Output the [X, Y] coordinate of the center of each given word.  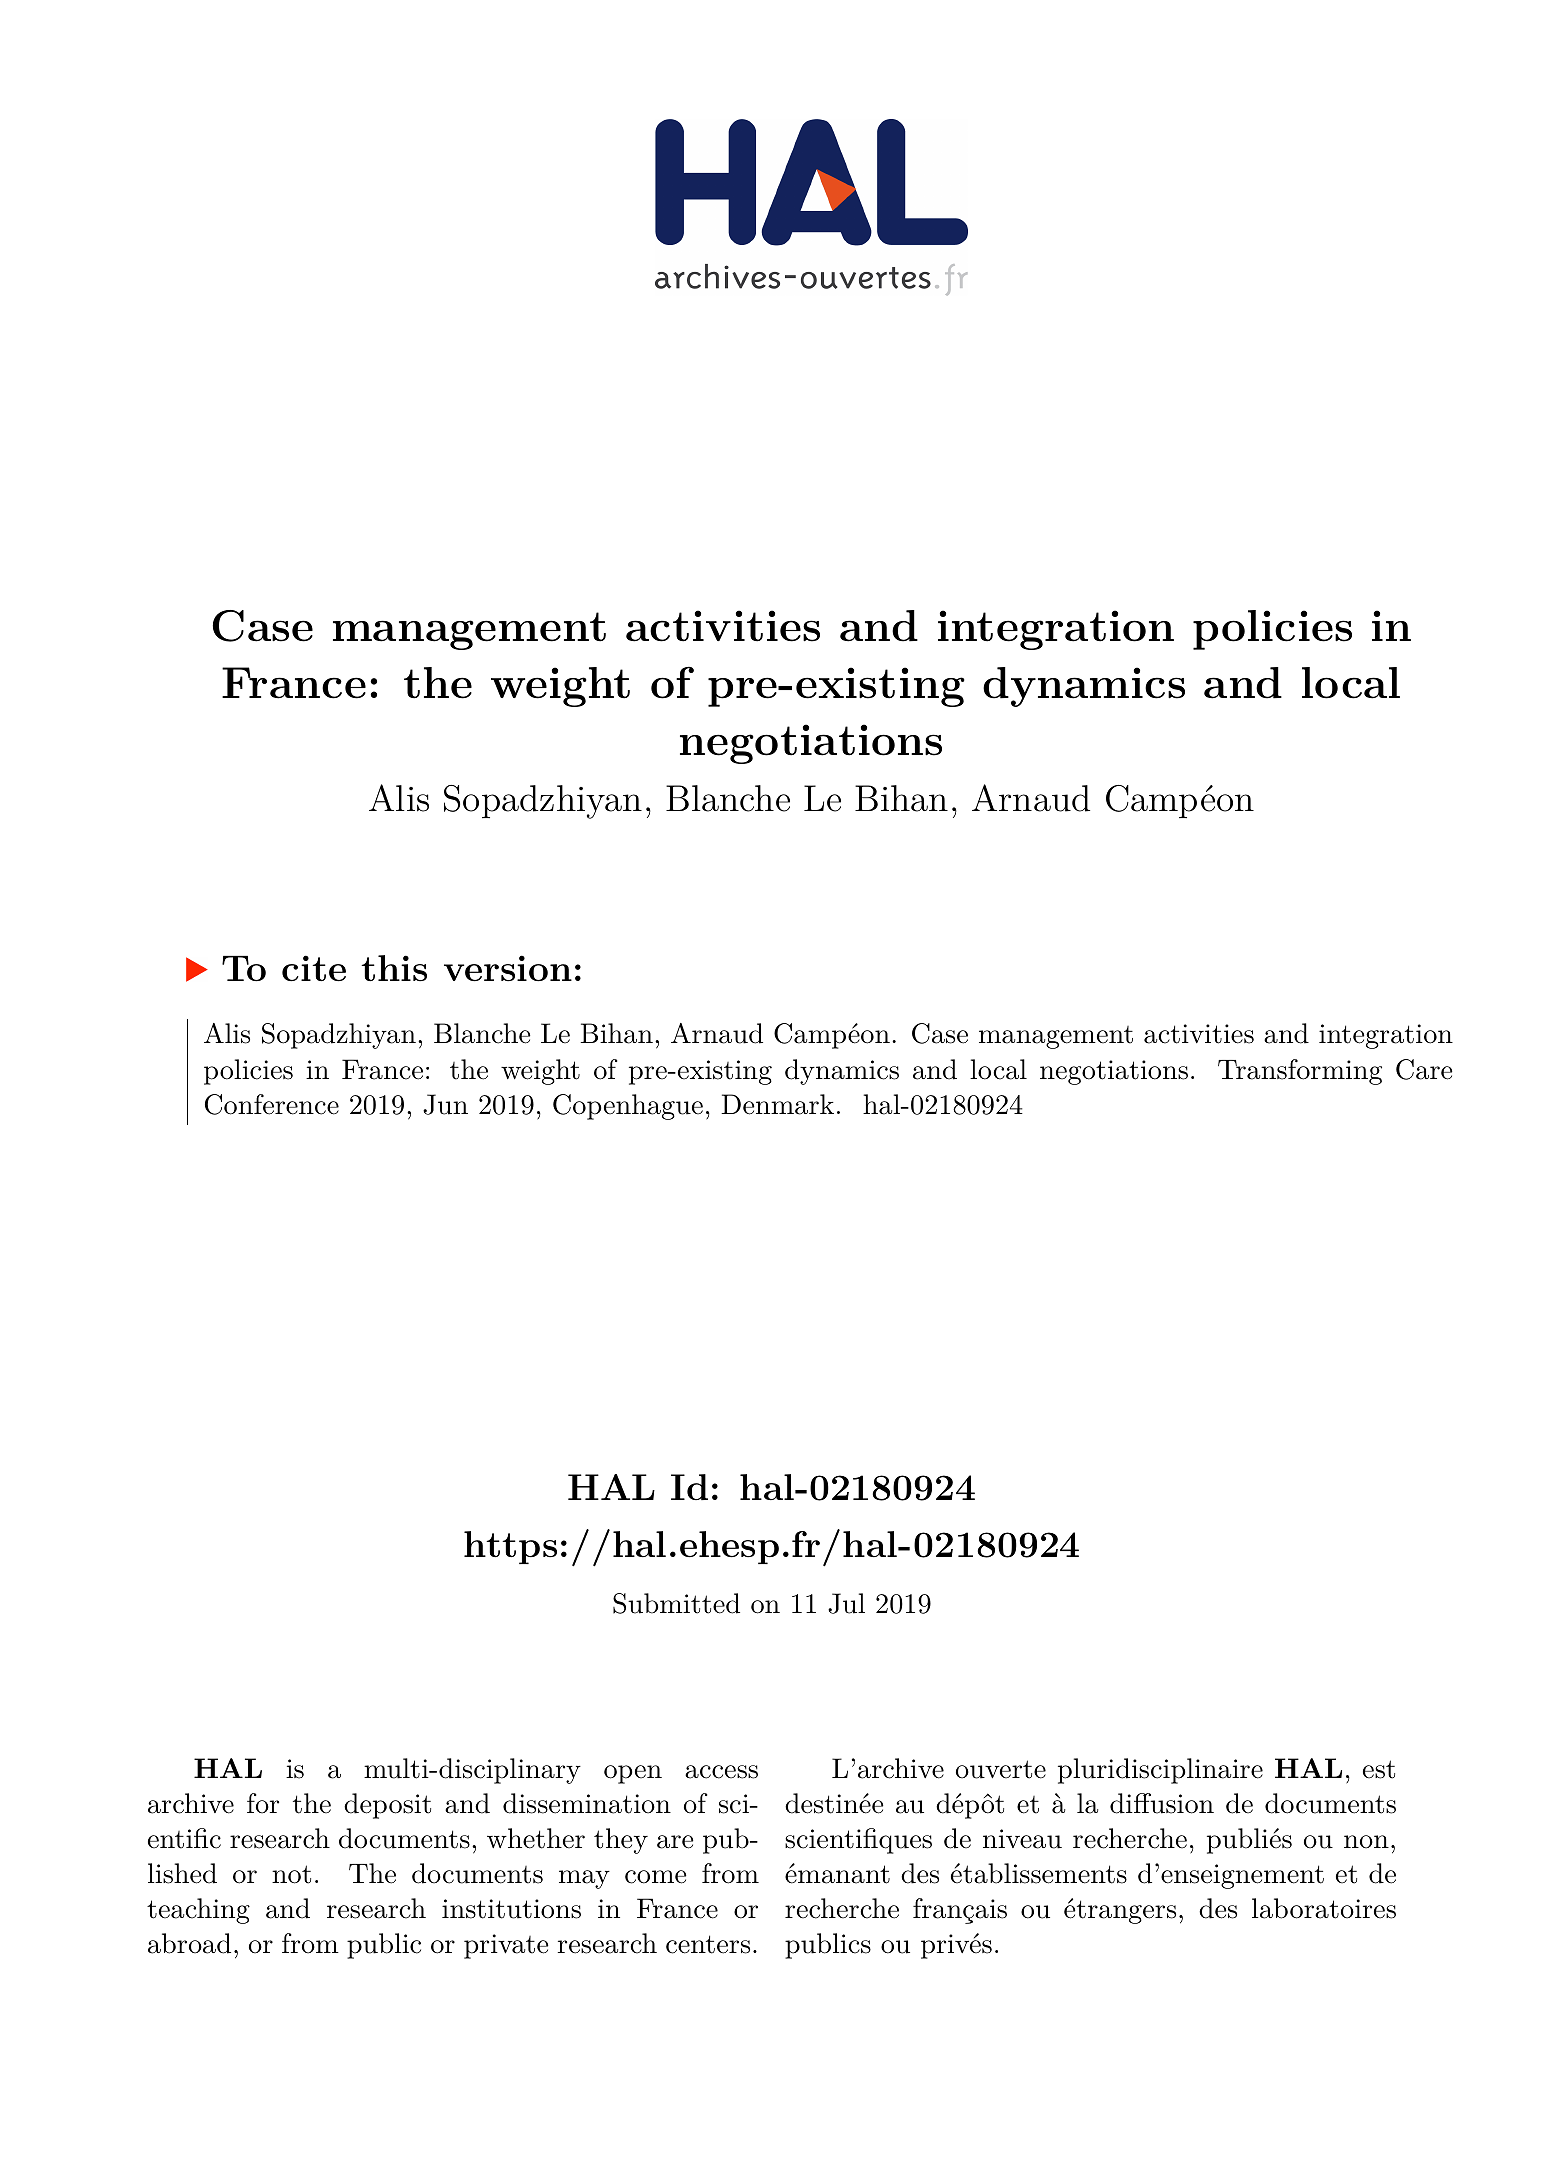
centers [708, 1944]
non [1366, 1842]
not [291, 1874]
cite [314, 968]
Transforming [1300, 1072]
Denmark [777, 1104]
